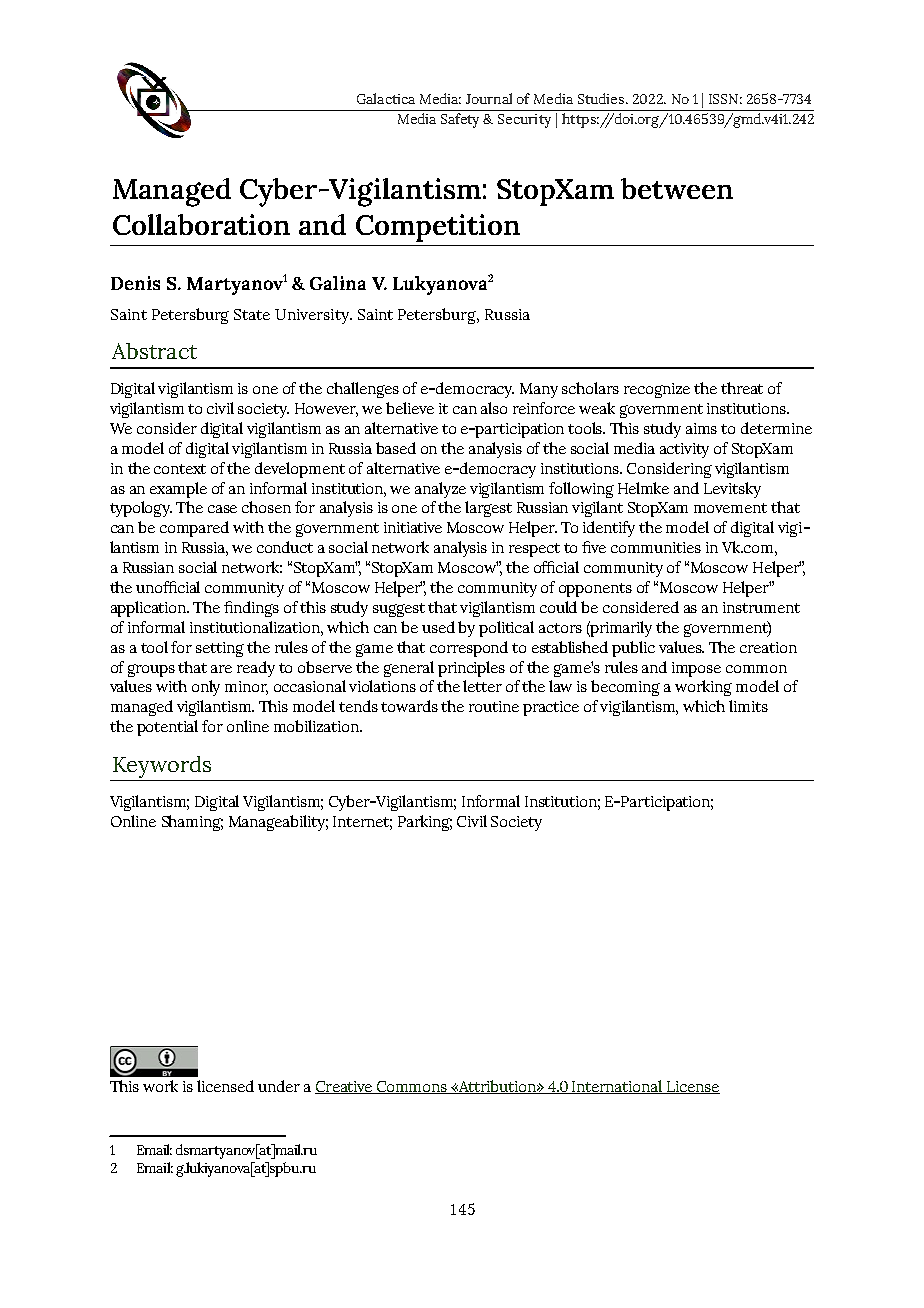  Describe the element at coordinates (279, 1086) in the screenshot. I see `under` at that location.
